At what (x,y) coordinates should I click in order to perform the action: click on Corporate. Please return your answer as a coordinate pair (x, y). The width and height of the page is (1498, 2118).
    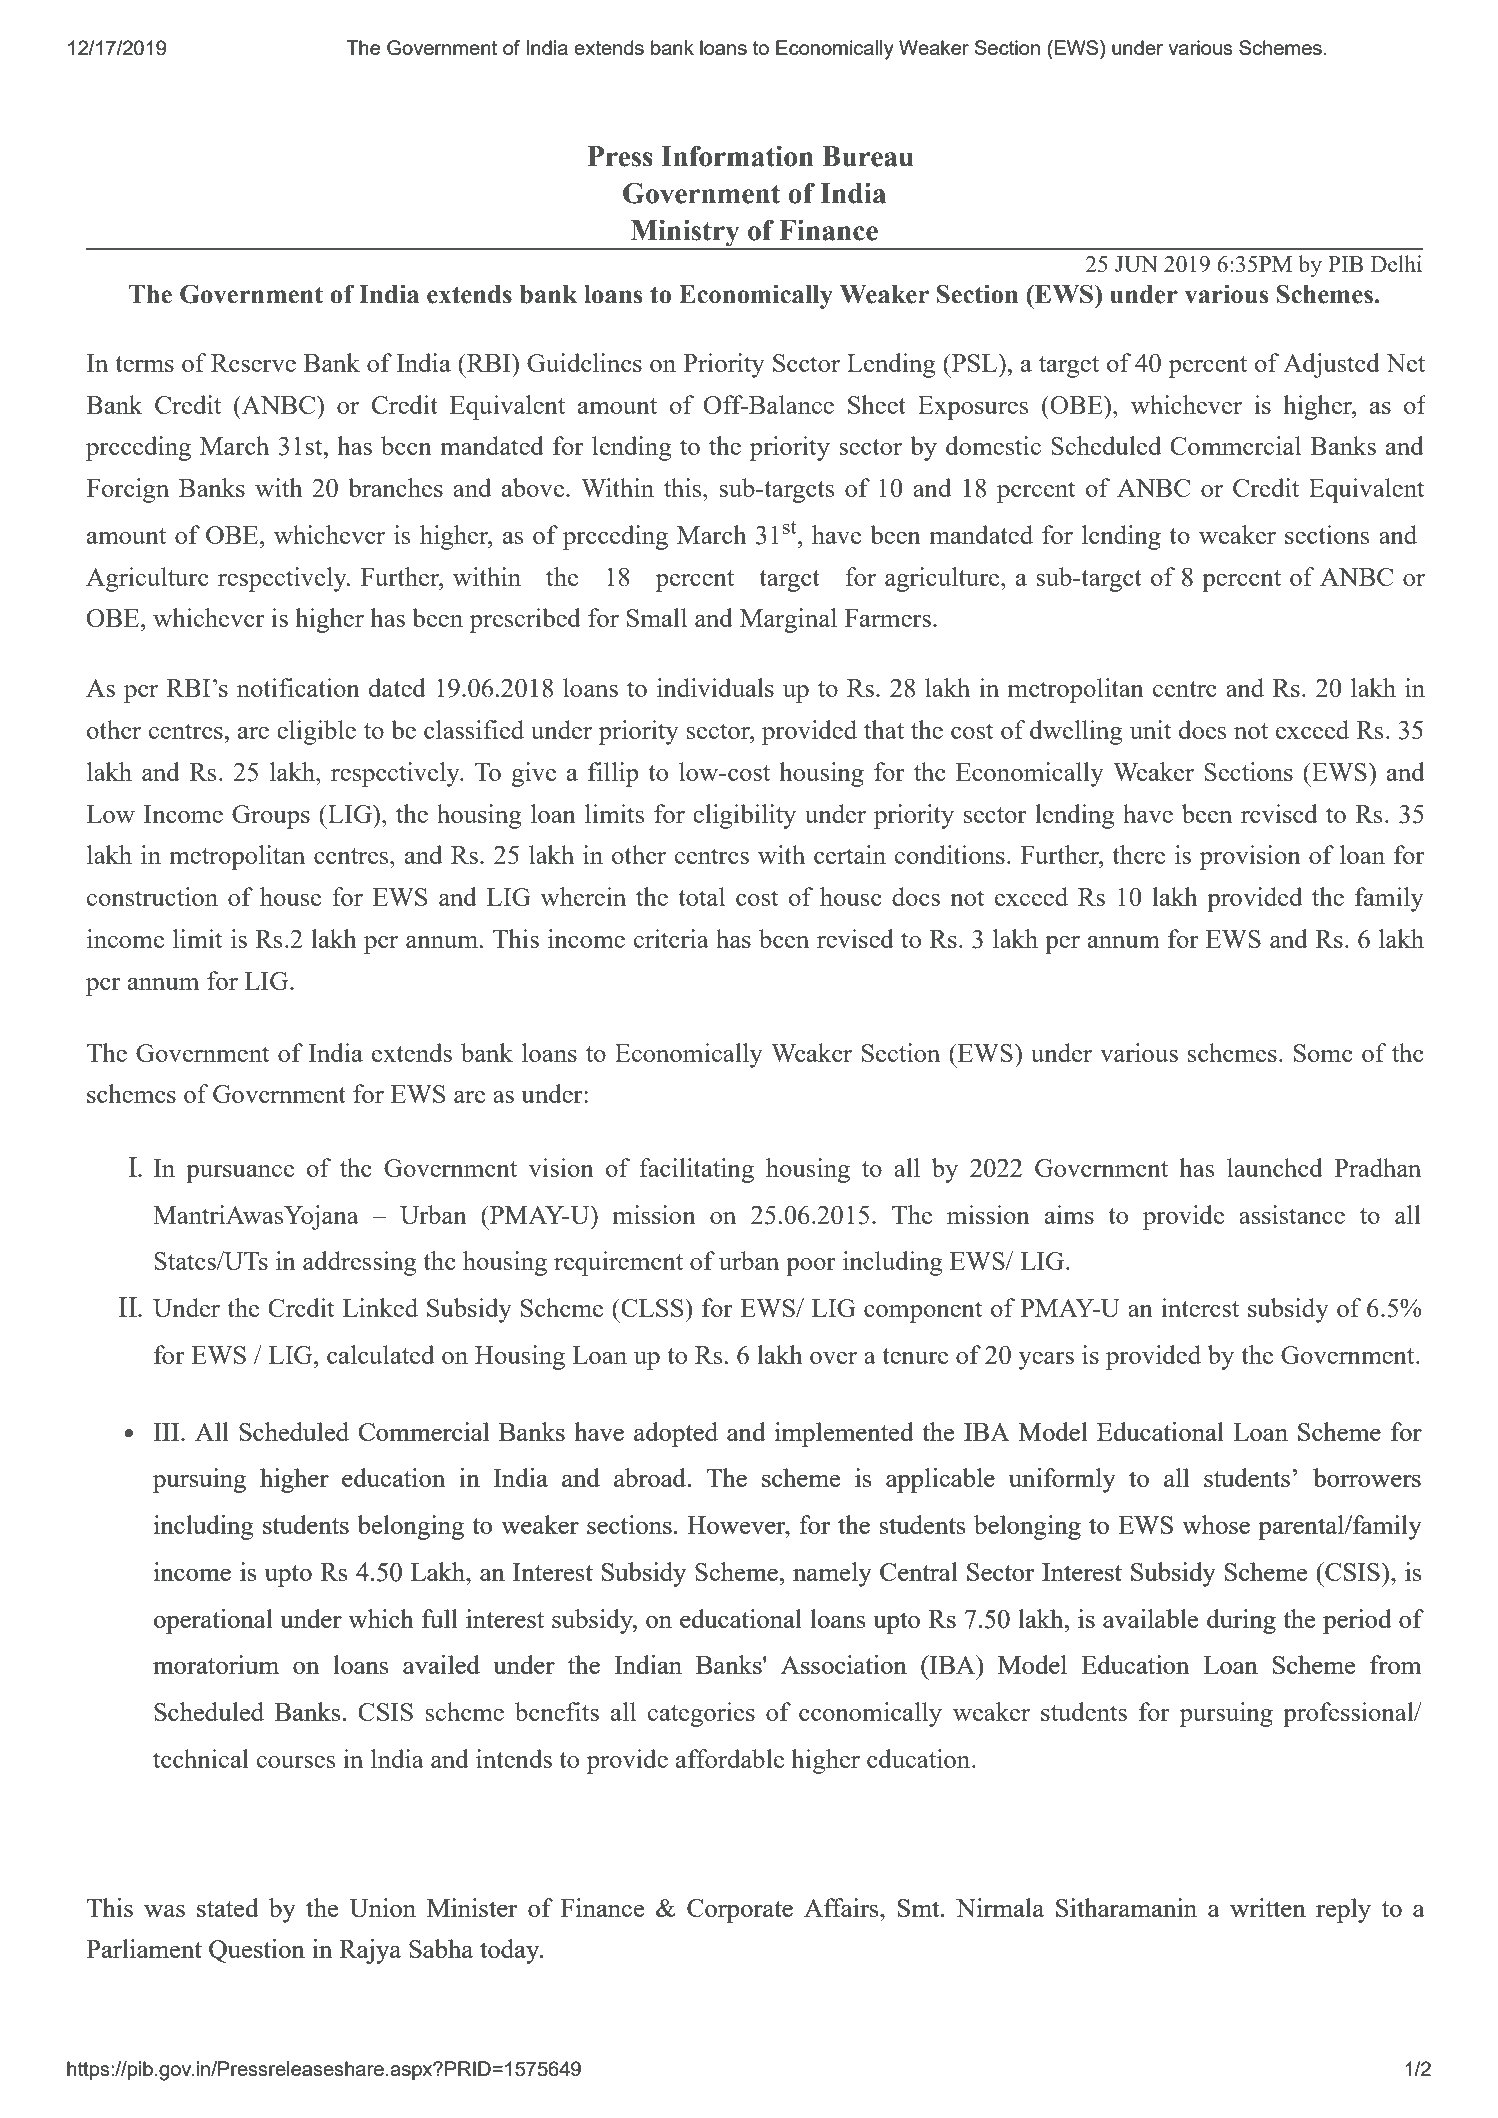
    Looking at the image, I should click on (740, 1911).
